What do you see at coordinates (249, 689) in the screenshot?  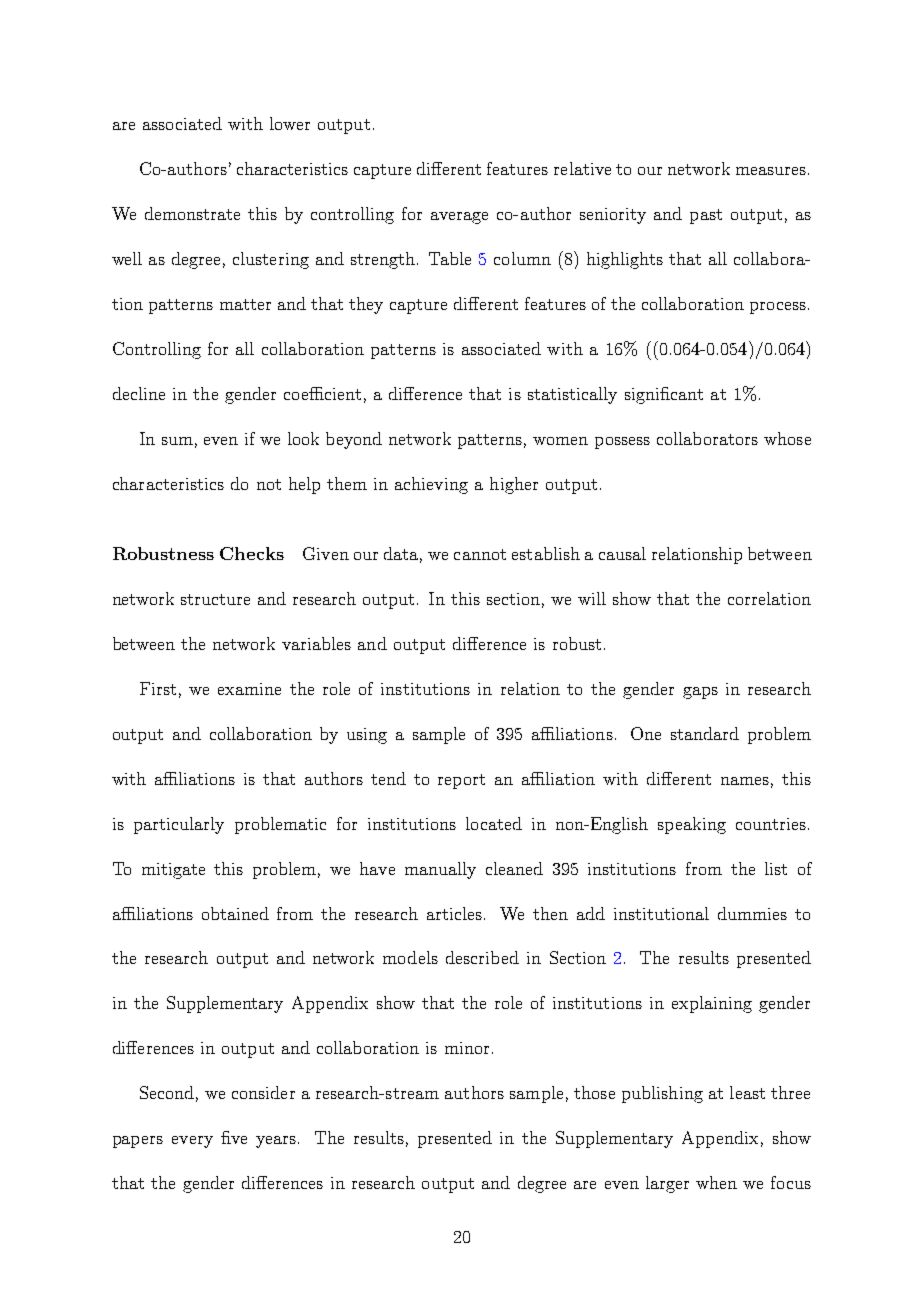 I see `examine` at bounding box center [249, 689].
